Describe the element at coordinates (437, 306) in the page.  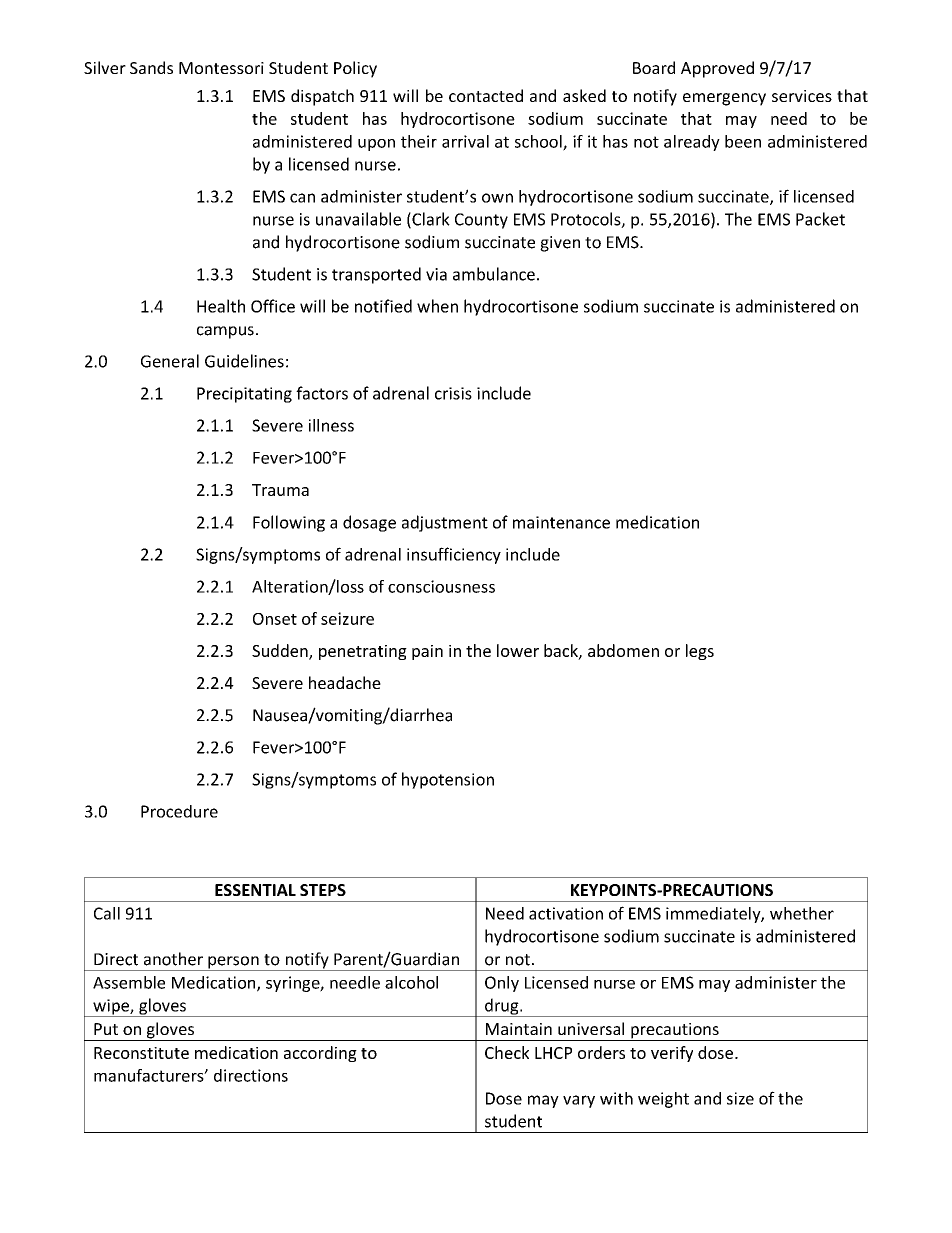
I see `when` at that location.
